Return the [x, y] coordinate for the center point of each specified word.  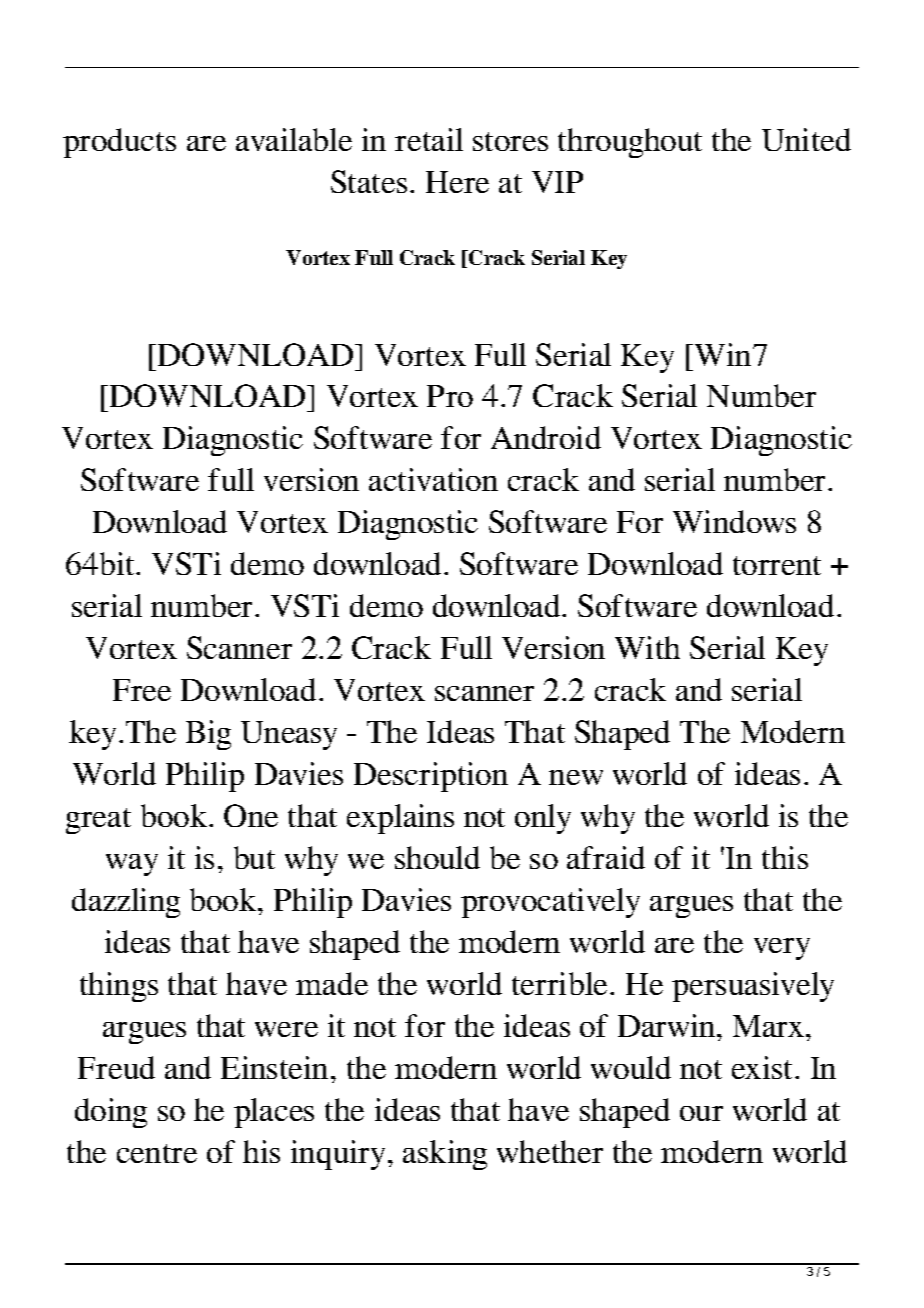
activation [433, 479]
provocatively [550, 903]
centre [157, 1153]
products [119, 143]
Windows [734, 521]
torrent [777, 565]
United [806, 139]
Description [431, 777]
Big [208, 735]
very [782, 949]
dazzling [126, 903]
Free [142, 690]
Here [457, 182]
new [576, 777]
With [647, 647]
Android [546, 437]
